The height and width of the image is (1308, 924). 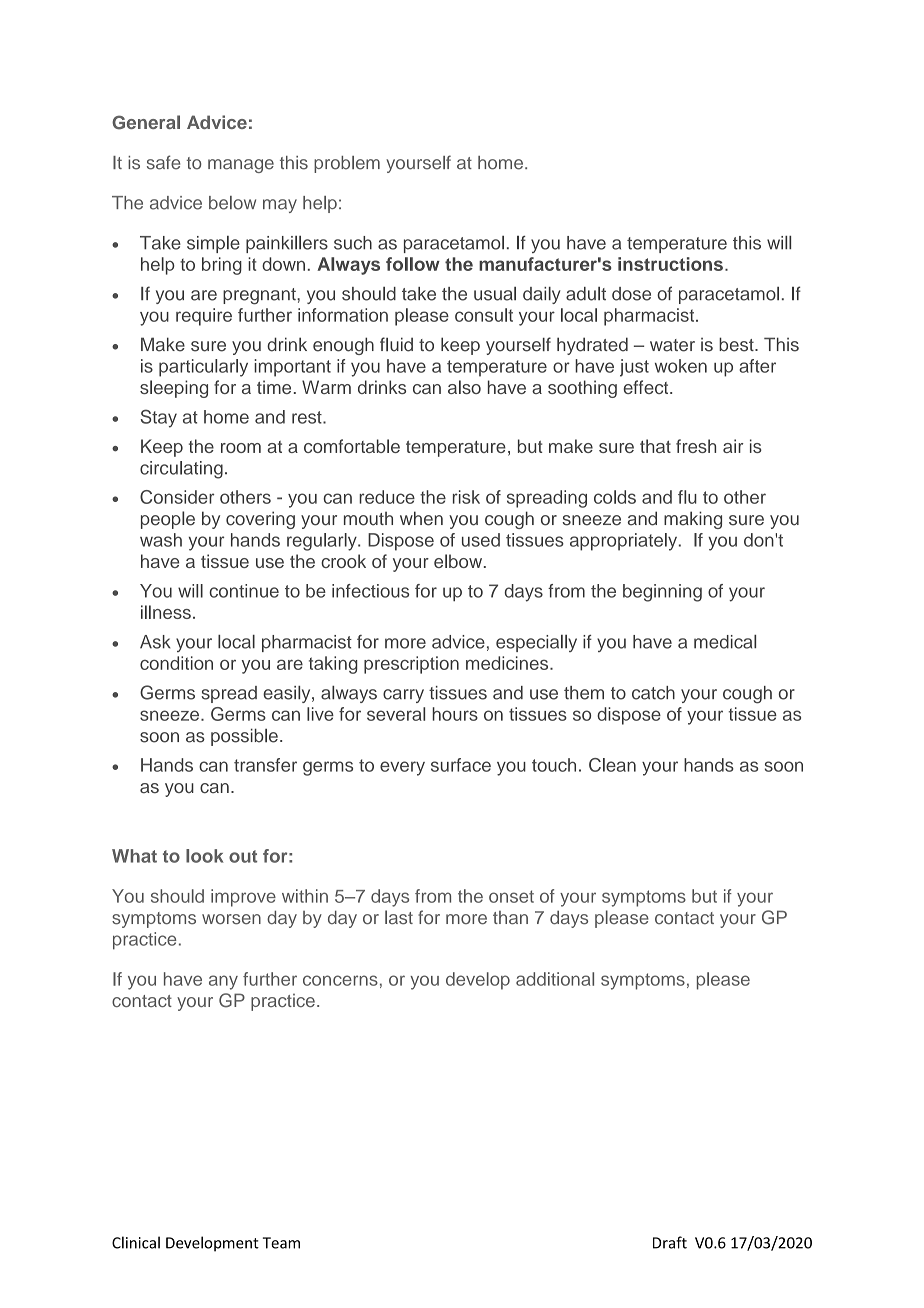 I want to click on problem, so click(x=347, y=164).
